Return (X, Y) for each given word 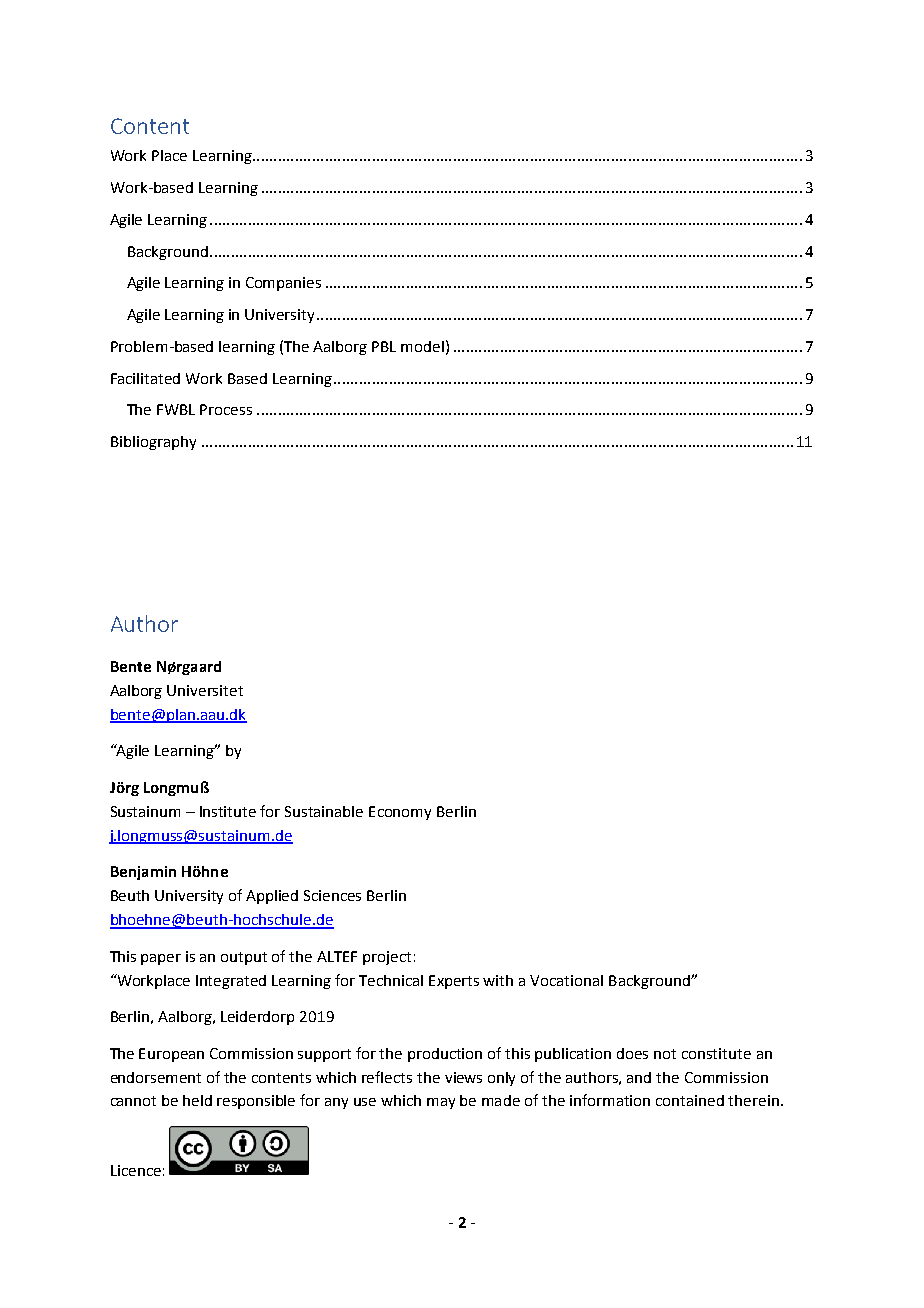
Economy (400, 813)
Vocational (566, 980)
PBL (384, 346)
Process (226, 409)
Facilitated (145, 378)
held (197, 1100)
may (441, 1103)
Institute (228, 811)
